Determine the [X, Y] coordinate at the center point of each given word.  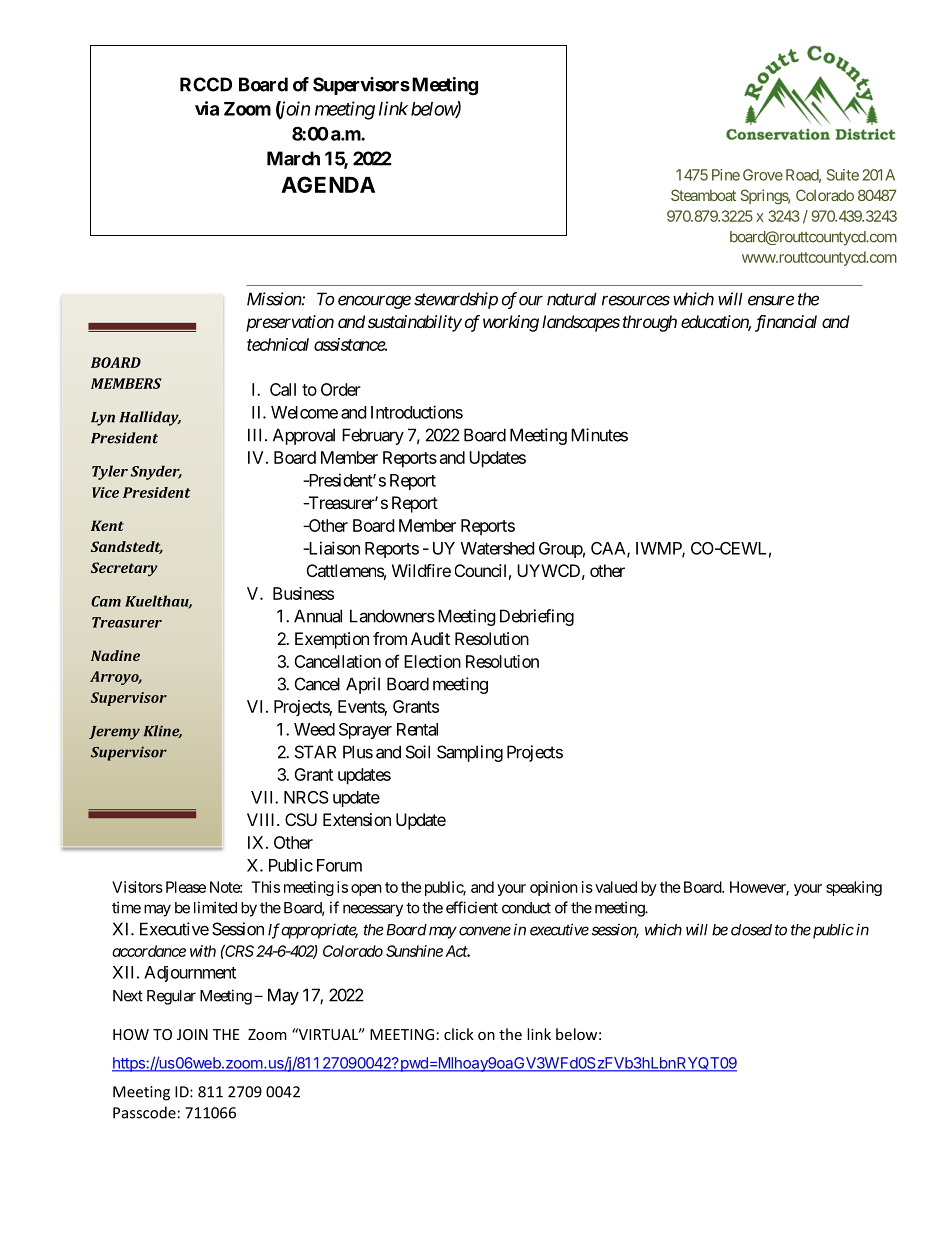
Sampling [470, 753]
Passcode [144, 1112]
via [207, 108]
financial [786, 323]
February [373, 436]
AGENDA [328, 184]
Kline [162, 731]
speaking [854, 888]
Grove [763, 175]
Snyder [156, 472]
